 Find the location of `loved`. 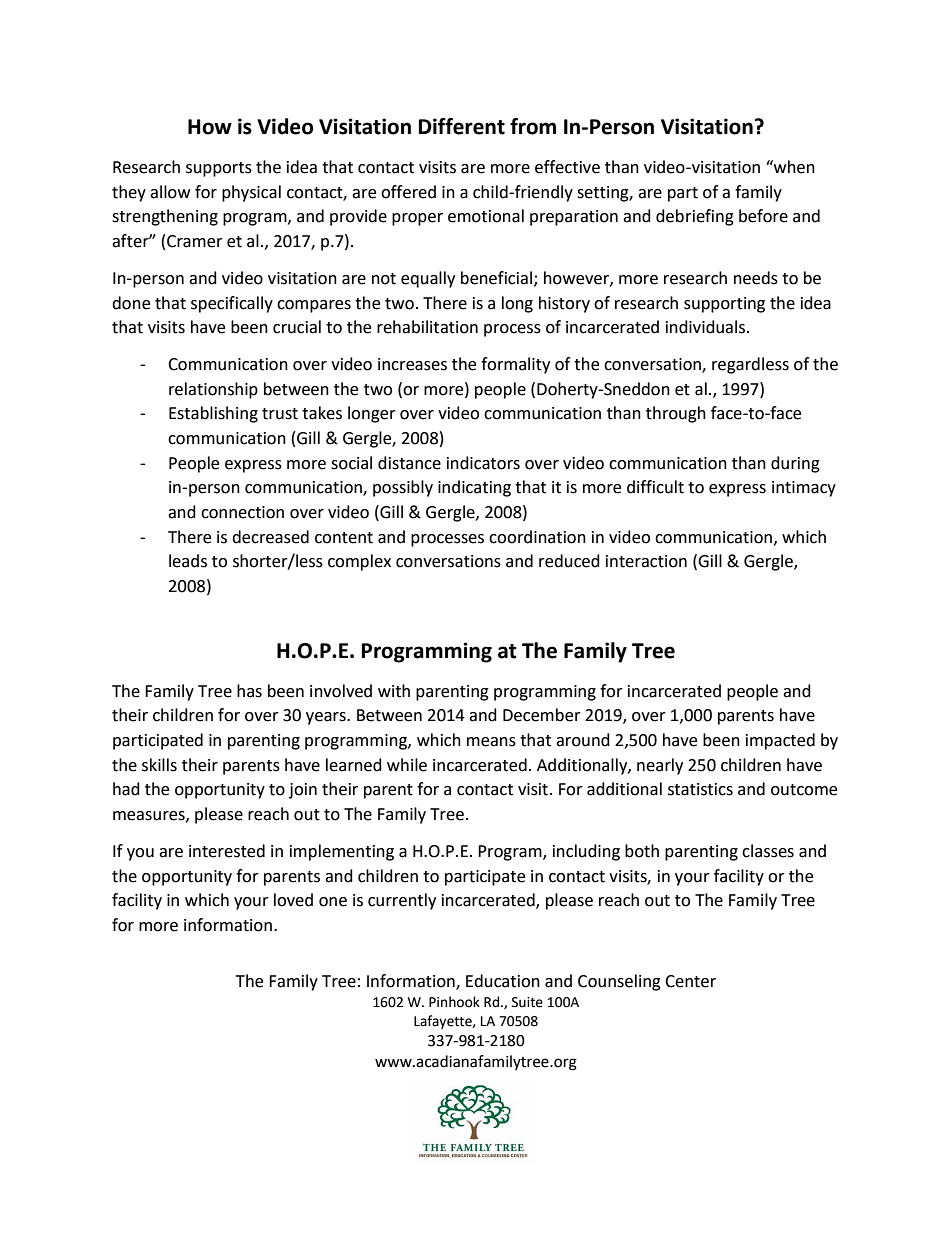

loved is located at coordinates (293, 900).
